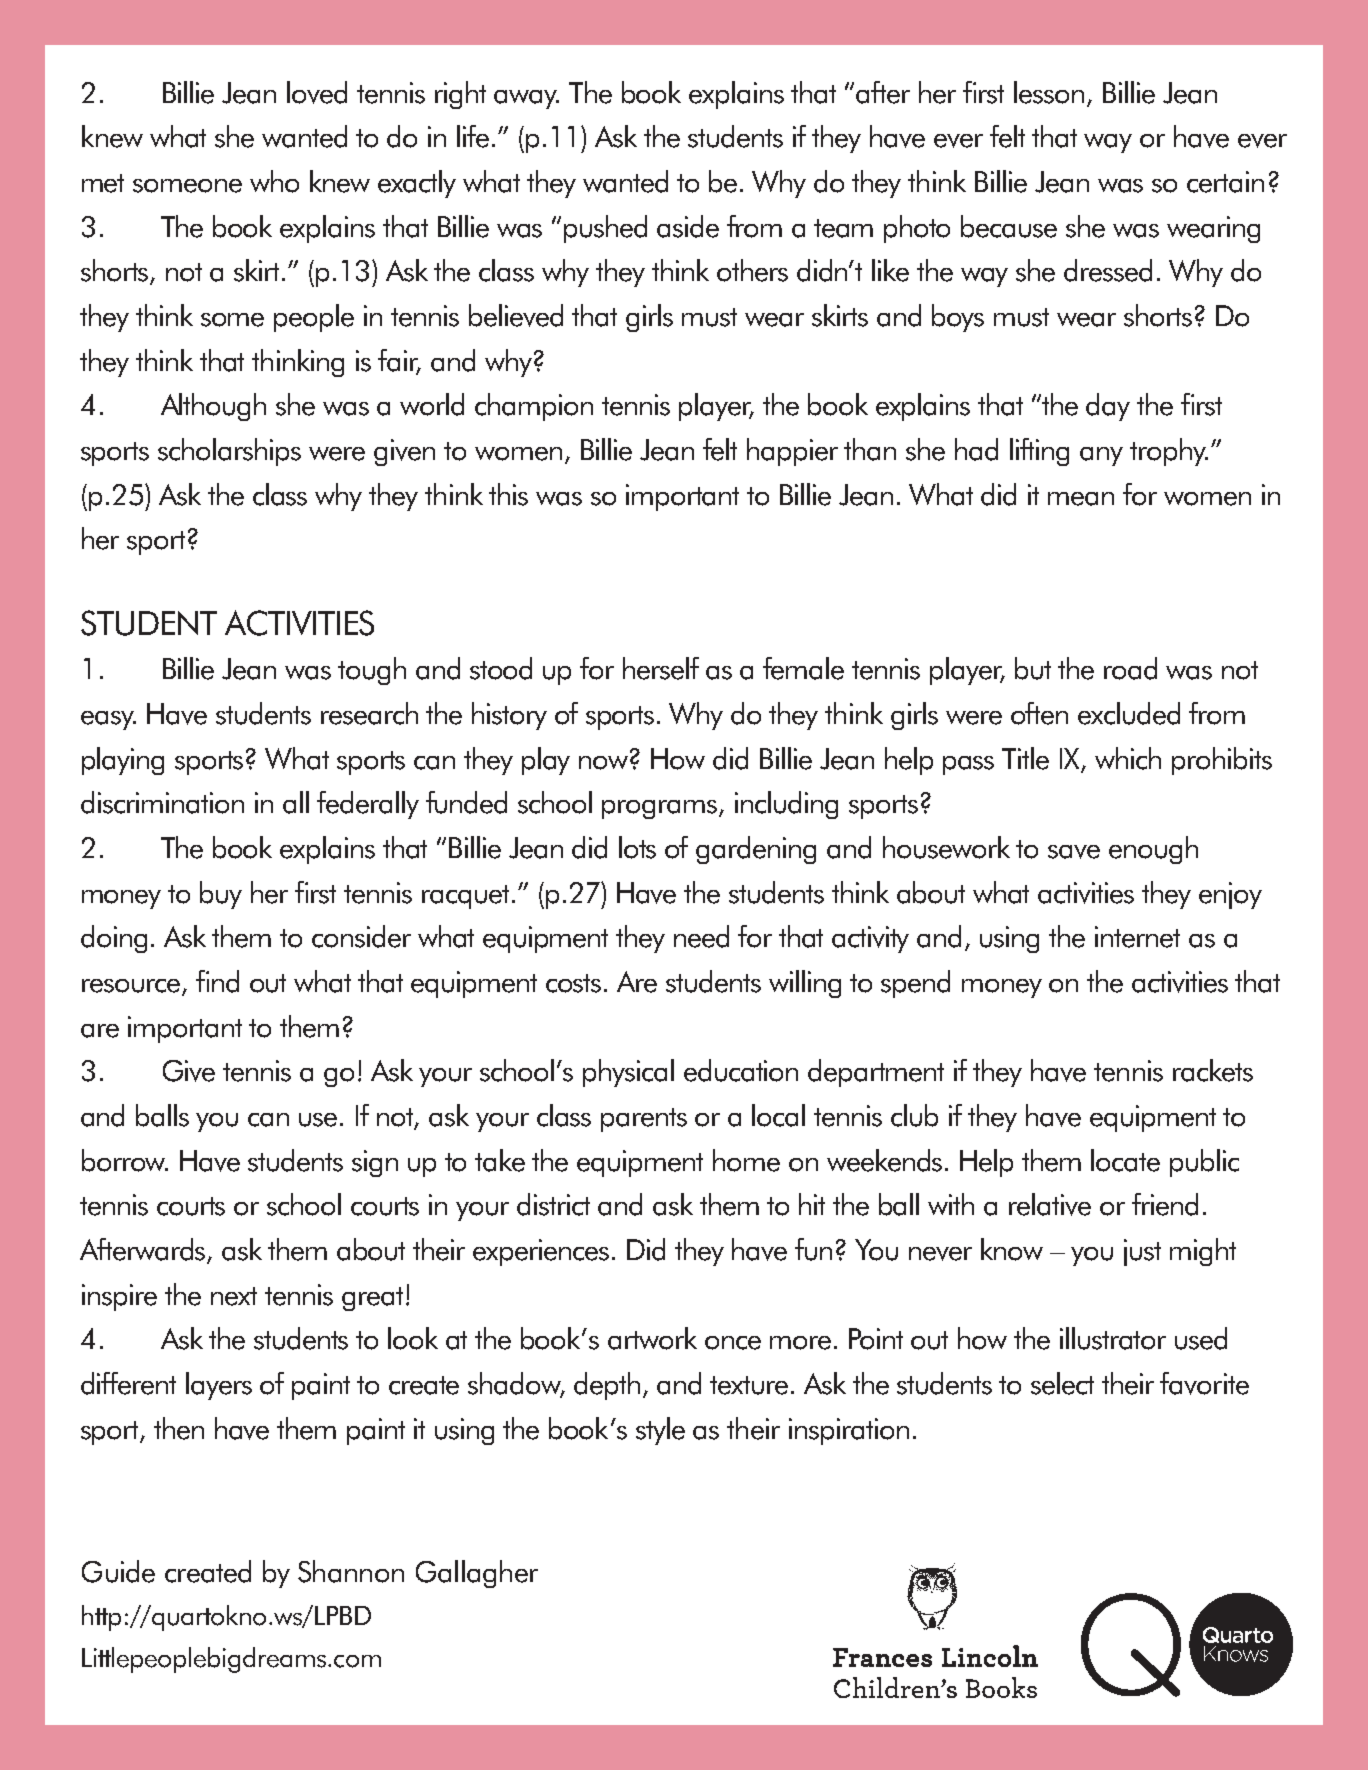 The height and width of the screenshot is (1770, 1368). I want to click on herself, so click(661, 668).
